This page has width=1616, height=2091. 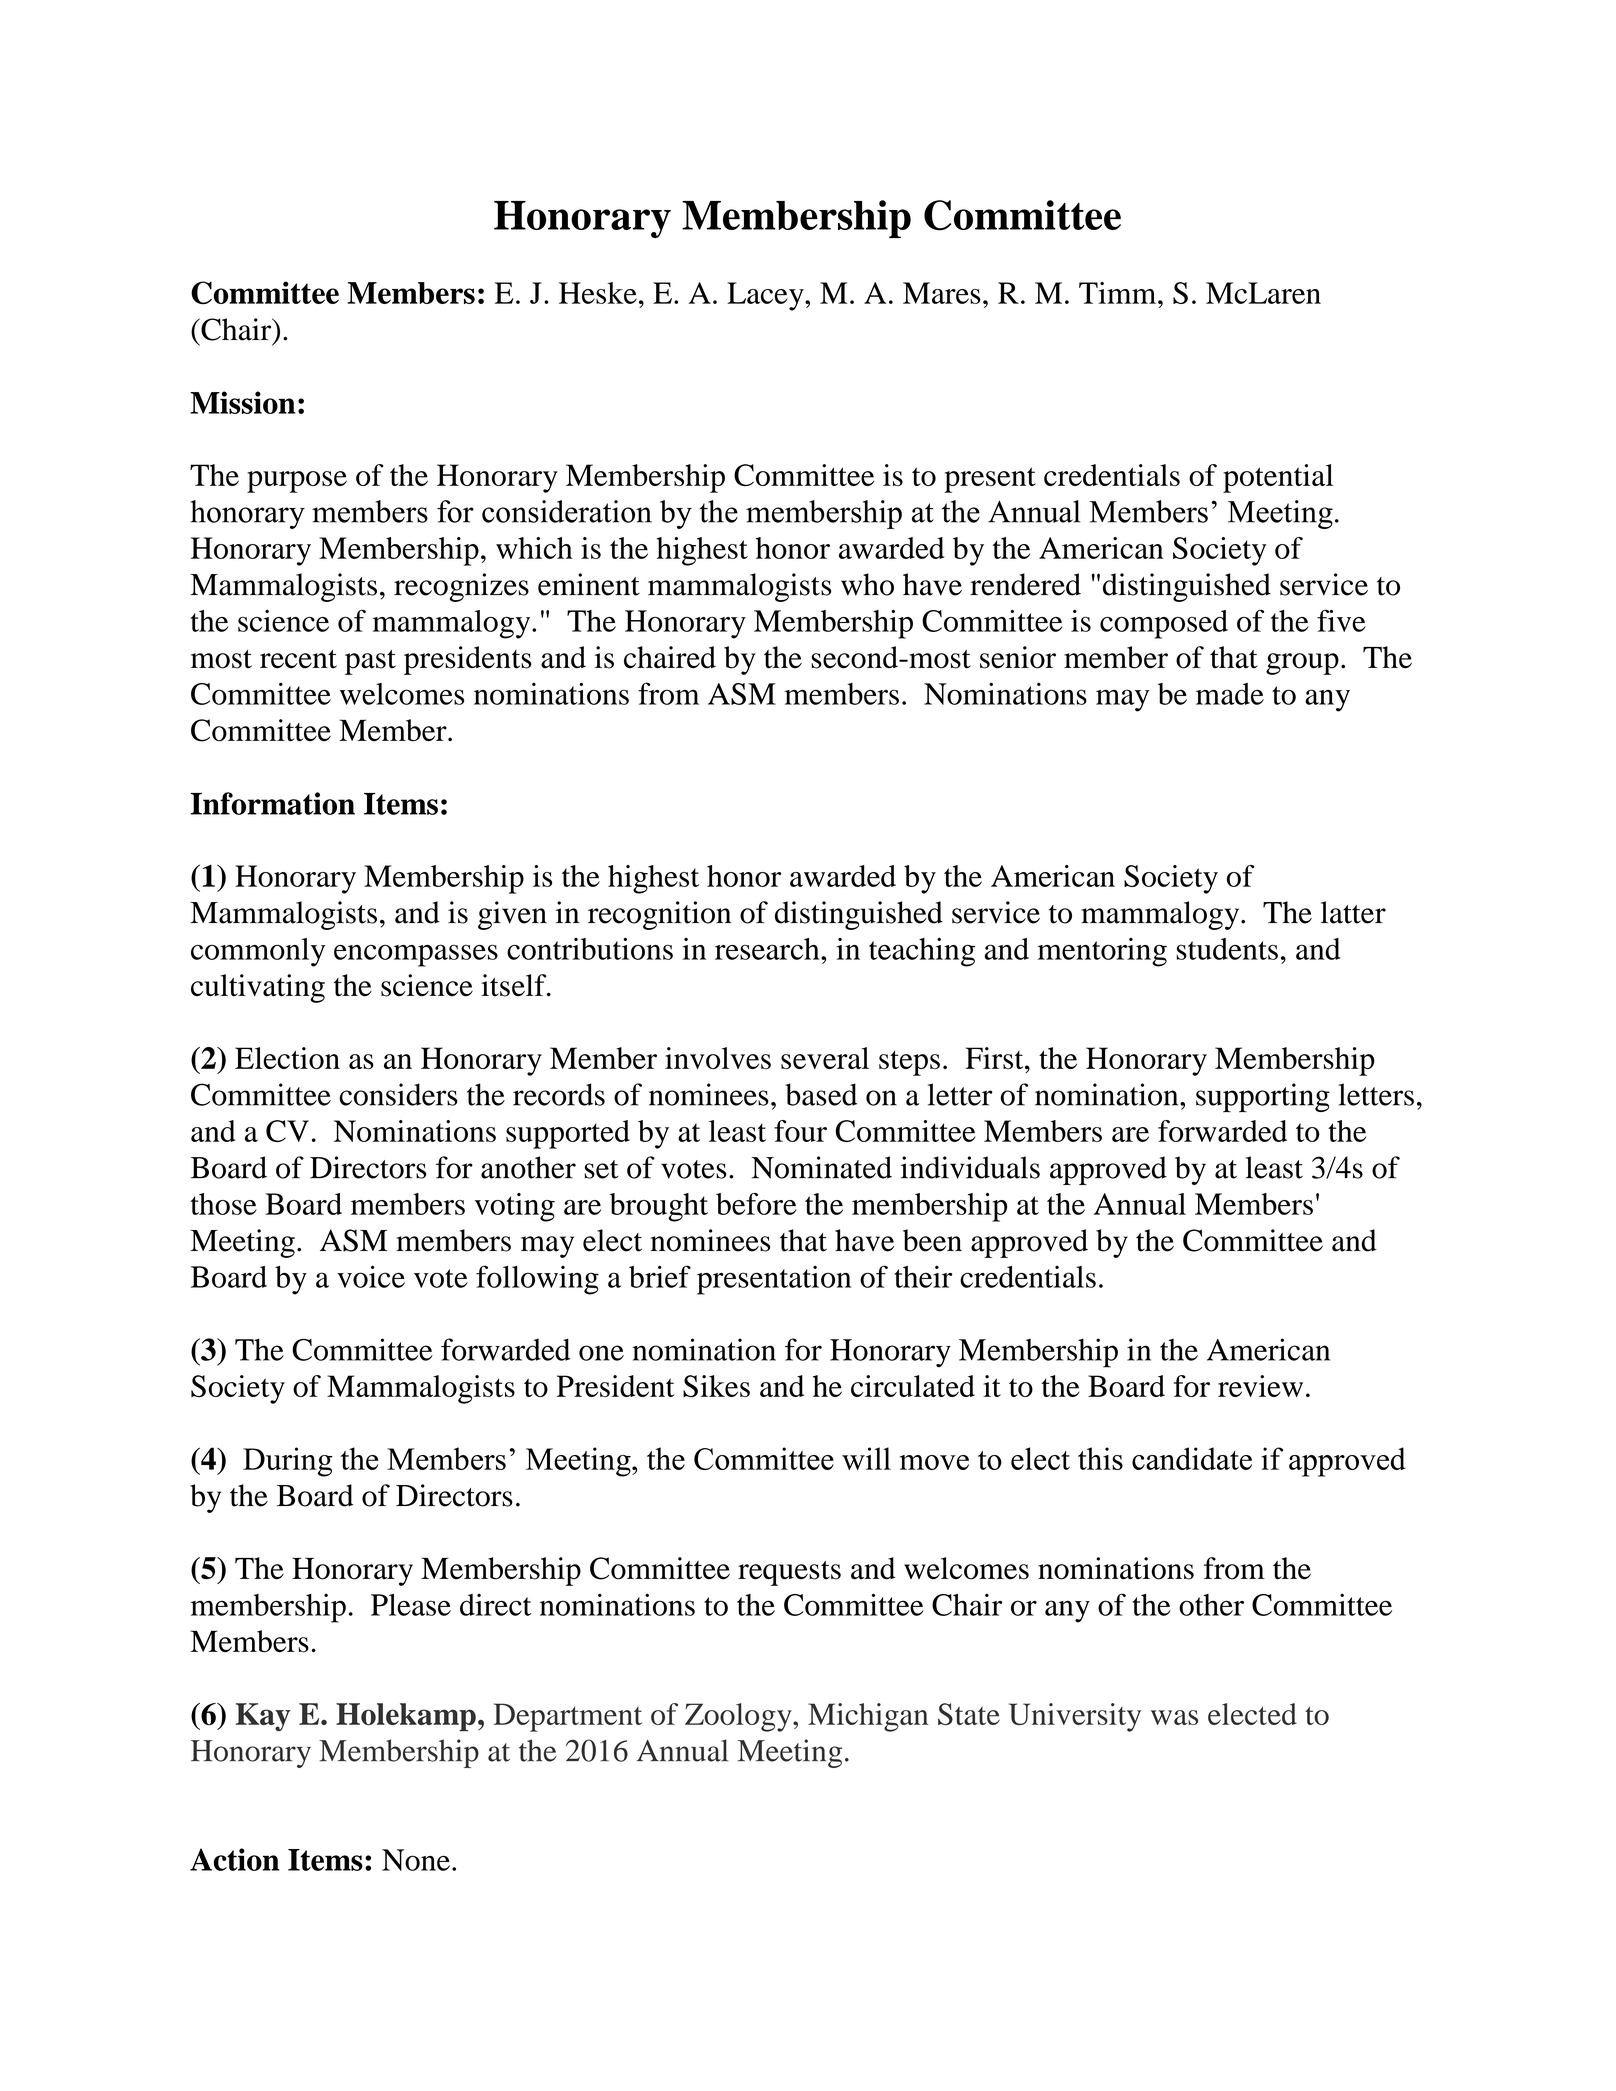 What do you see at coordinates (1260, 1386) in the page?
I see `review` at bounding box center [1260, 1386].
